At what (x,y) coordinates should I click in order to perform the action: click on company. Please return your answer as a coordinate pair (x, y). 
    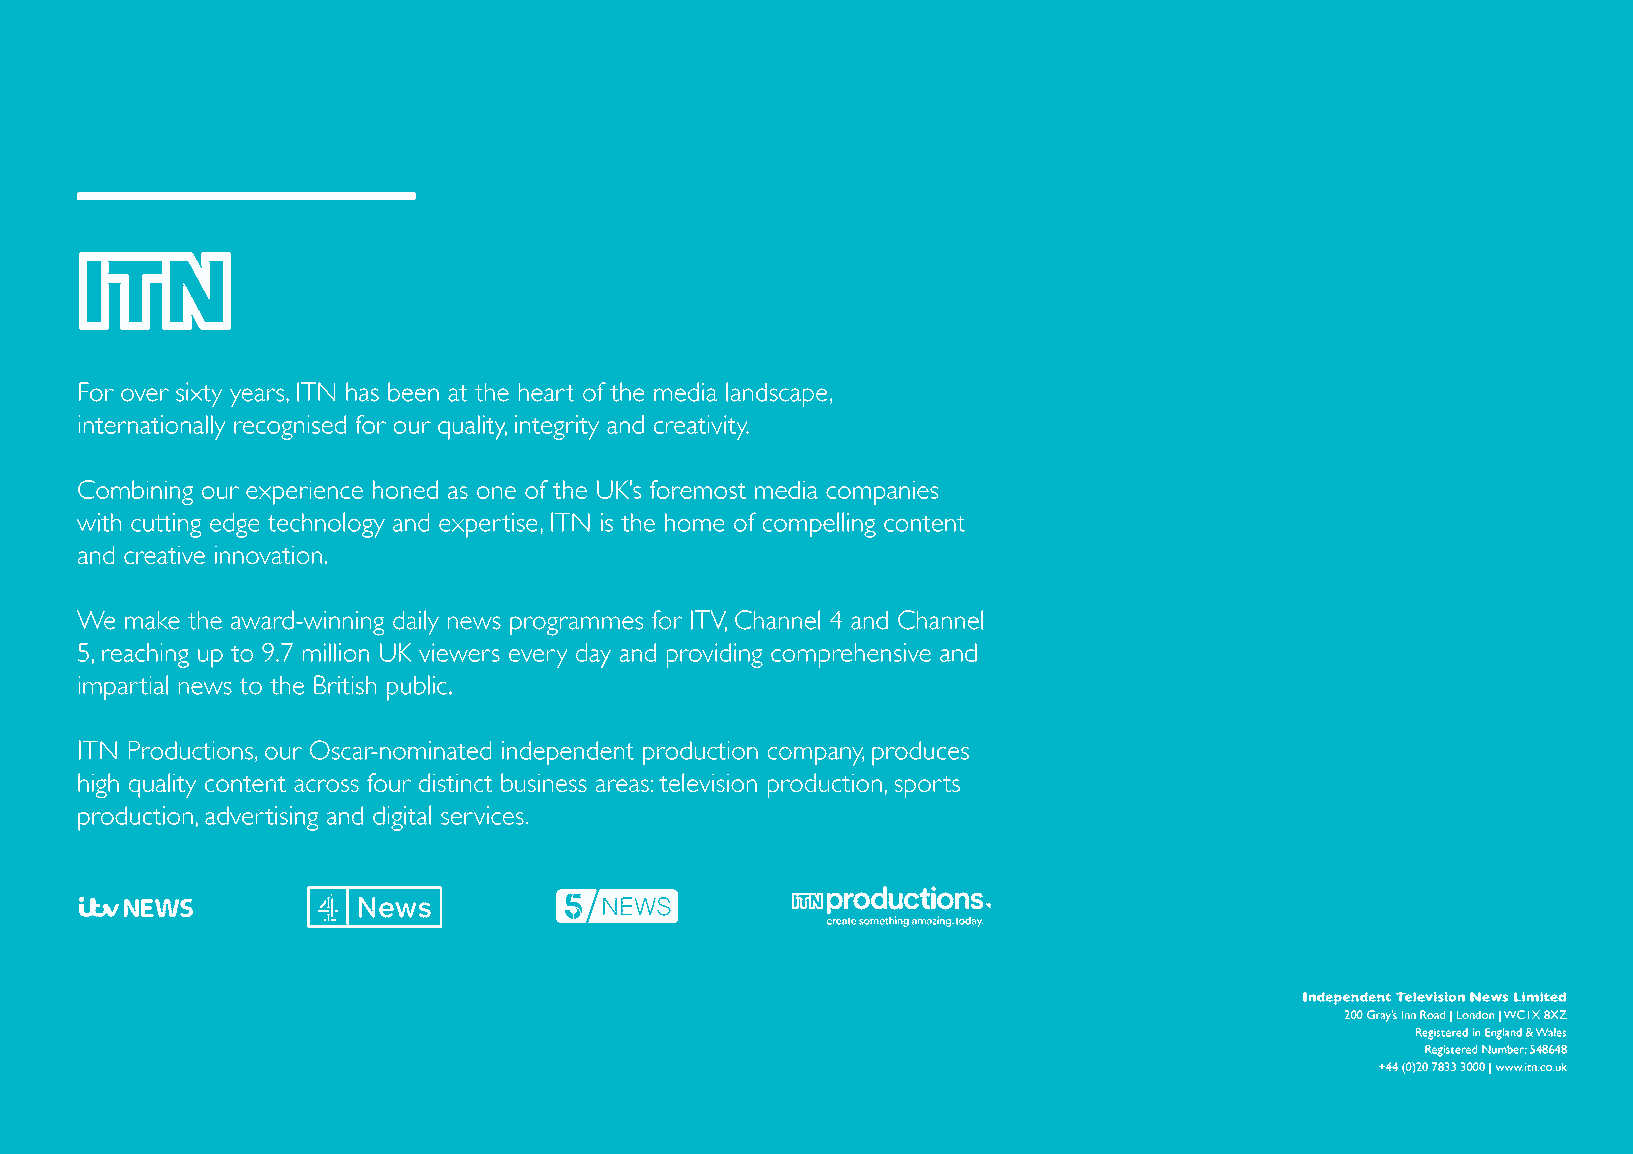
    Looking at the image, I should click on (816, 756).
